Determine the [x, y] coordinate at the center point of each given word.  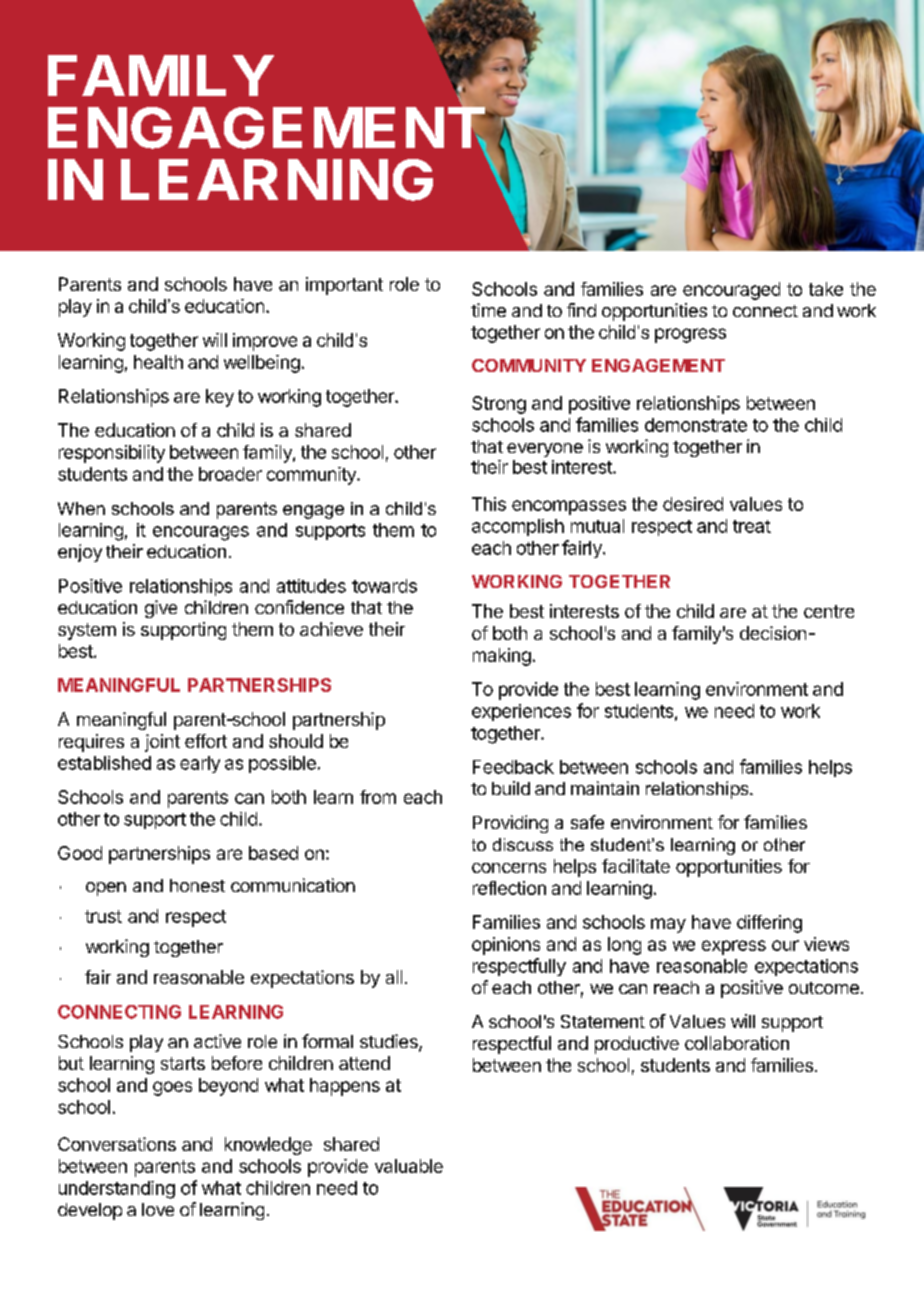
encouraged [731, 291]
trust [103, 916]
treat [752, 526]
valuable [409, 1166]
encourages [201, 533]
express [734, 947]
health [158, 362]
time [488, 310]
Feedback [513, 767]
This [489, 504]
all [394, 977]
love [158, 1209]
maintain [605, 788]
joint [162, 743]
